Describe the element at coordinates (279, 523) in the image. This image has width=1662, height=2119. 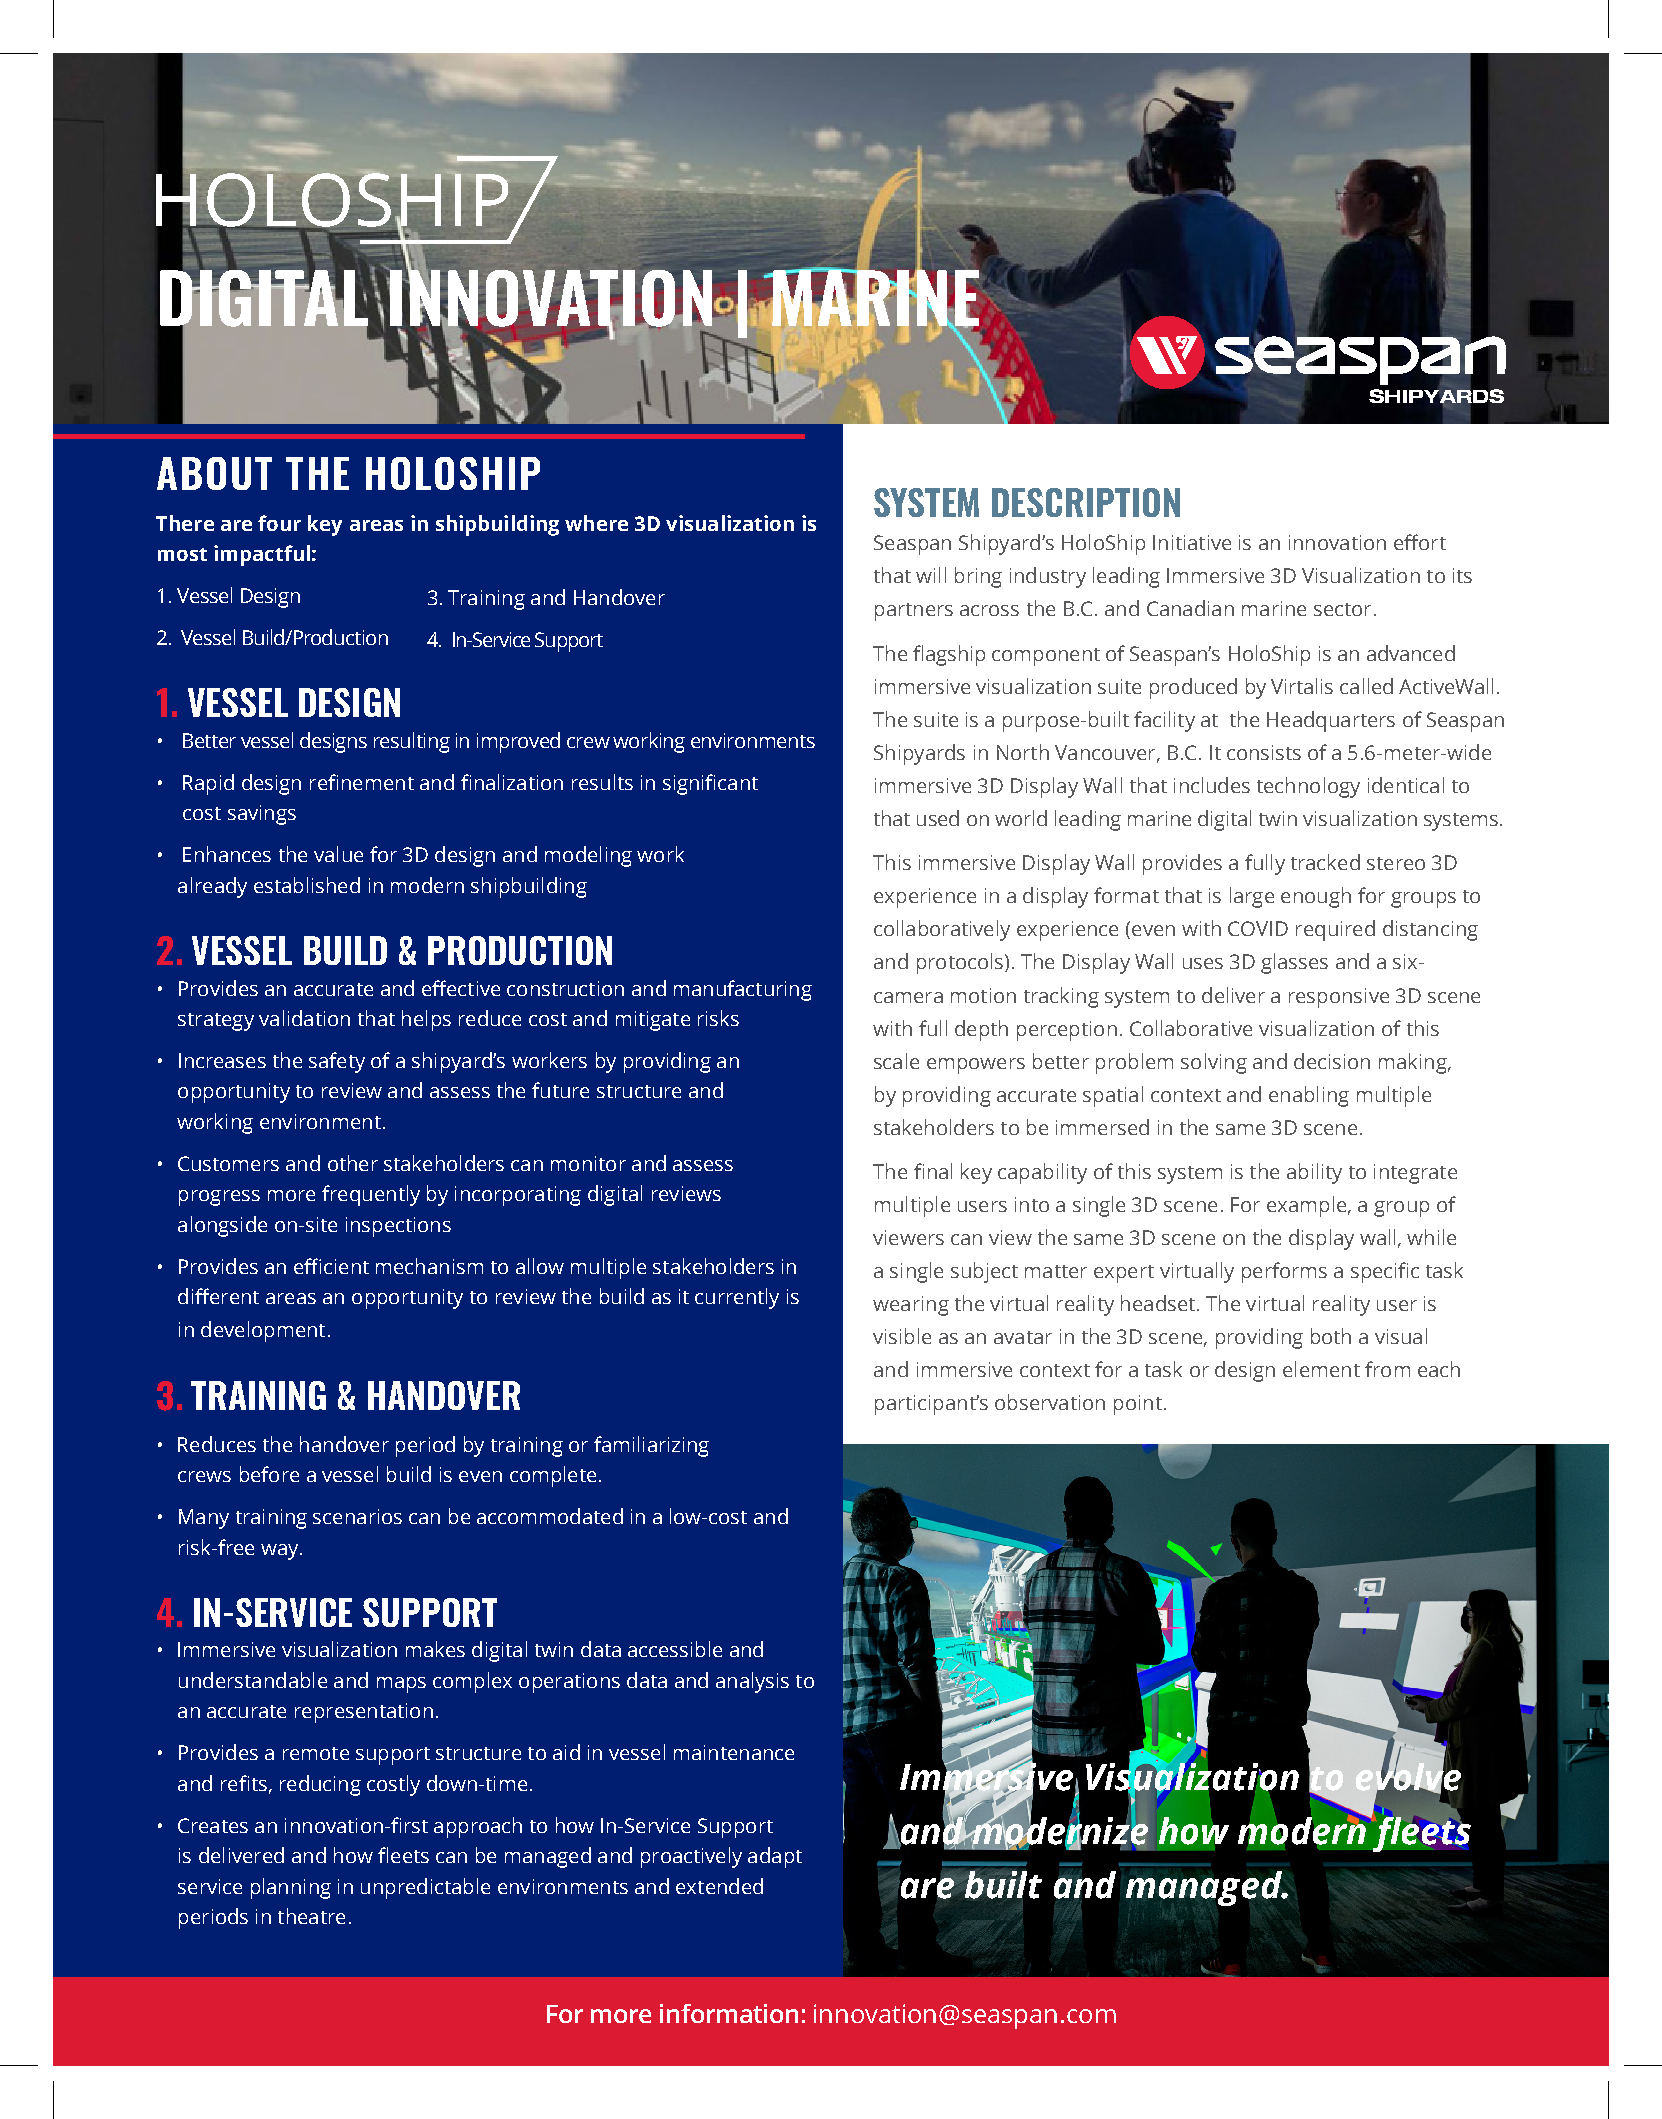
I see `four` at that location.
